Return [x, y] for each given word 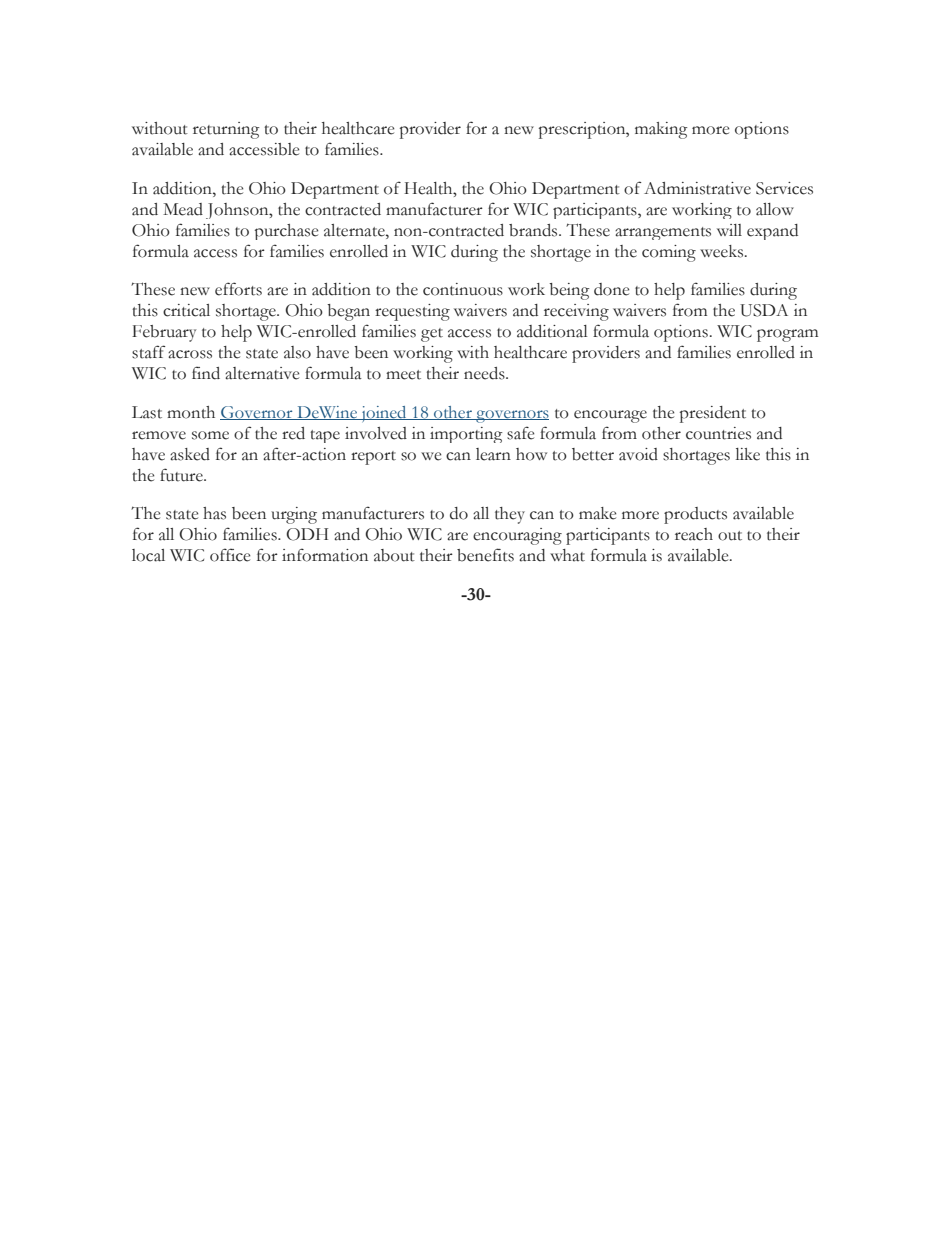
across [190, 354]
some [210, 435]
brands [534, 230]
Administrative [697, 188]
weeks [723, 251]
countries [718, 433]
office [230, 555]
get [432, 335]
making [661, 130]
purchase [286, 232]
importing [466, 435]
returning [226, 130]
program [787, 335]
